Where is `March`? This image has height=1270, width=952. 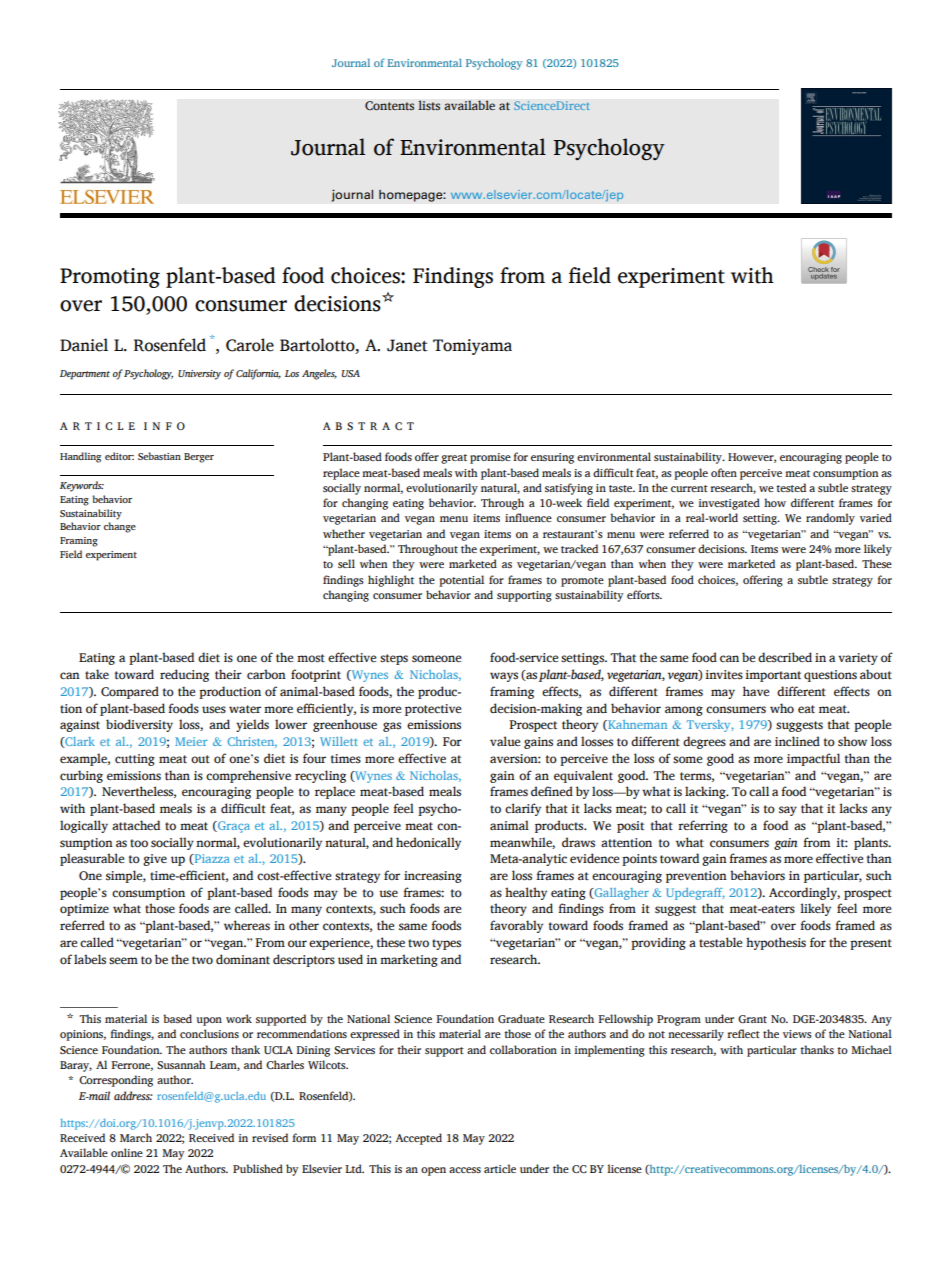
March is located at coordinates (136, 1137).
